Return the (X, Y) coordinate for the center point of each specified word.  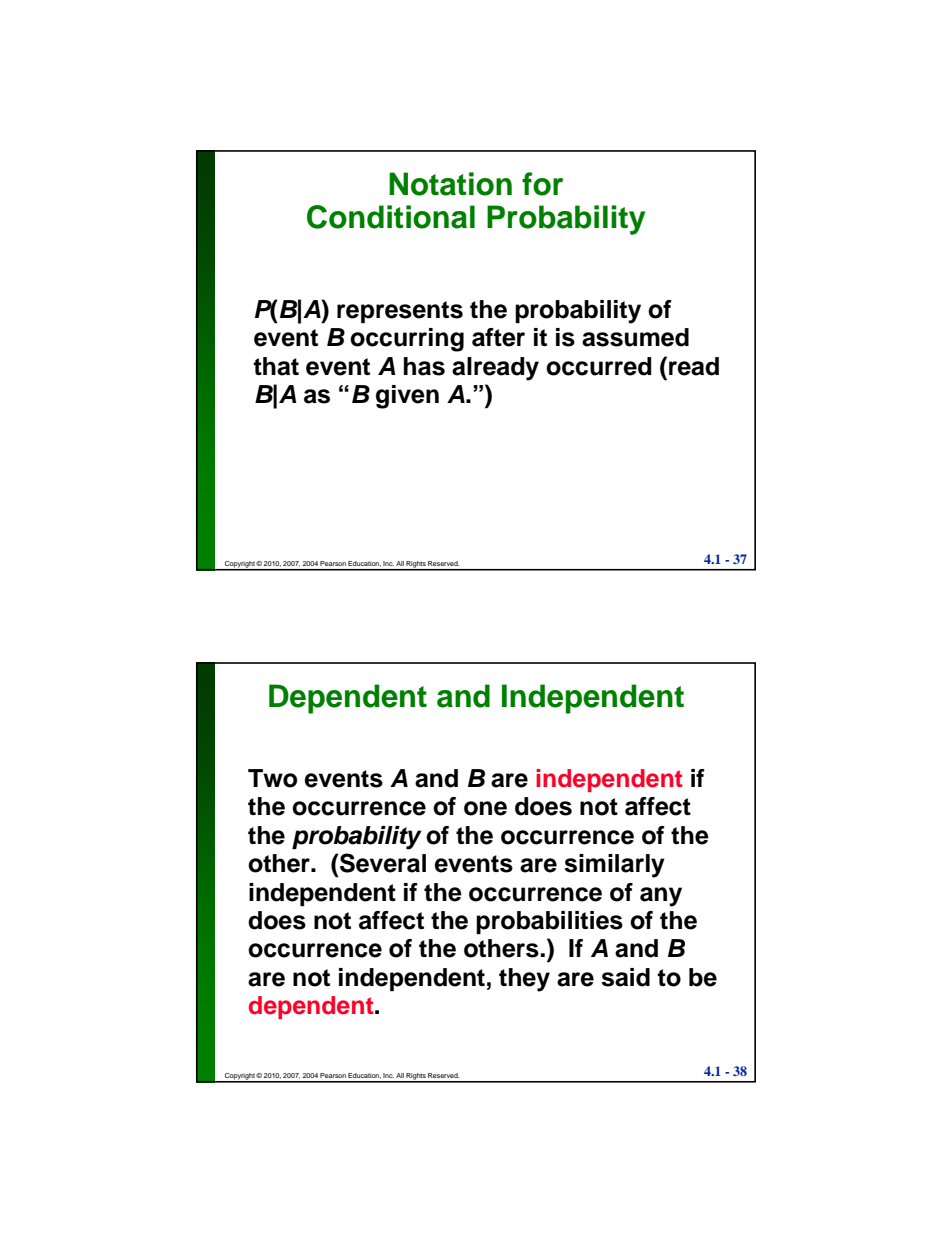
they (524, 980)
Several (382, 863)
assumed (635, 337)
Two (272, 778)
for (542, 184)
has (424, 366)
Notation (450, 184)
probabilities (549, 922)
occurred (598, 366)
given (407, 397)
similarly (614, 866)
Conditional (391, 217)
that (276, 366)
